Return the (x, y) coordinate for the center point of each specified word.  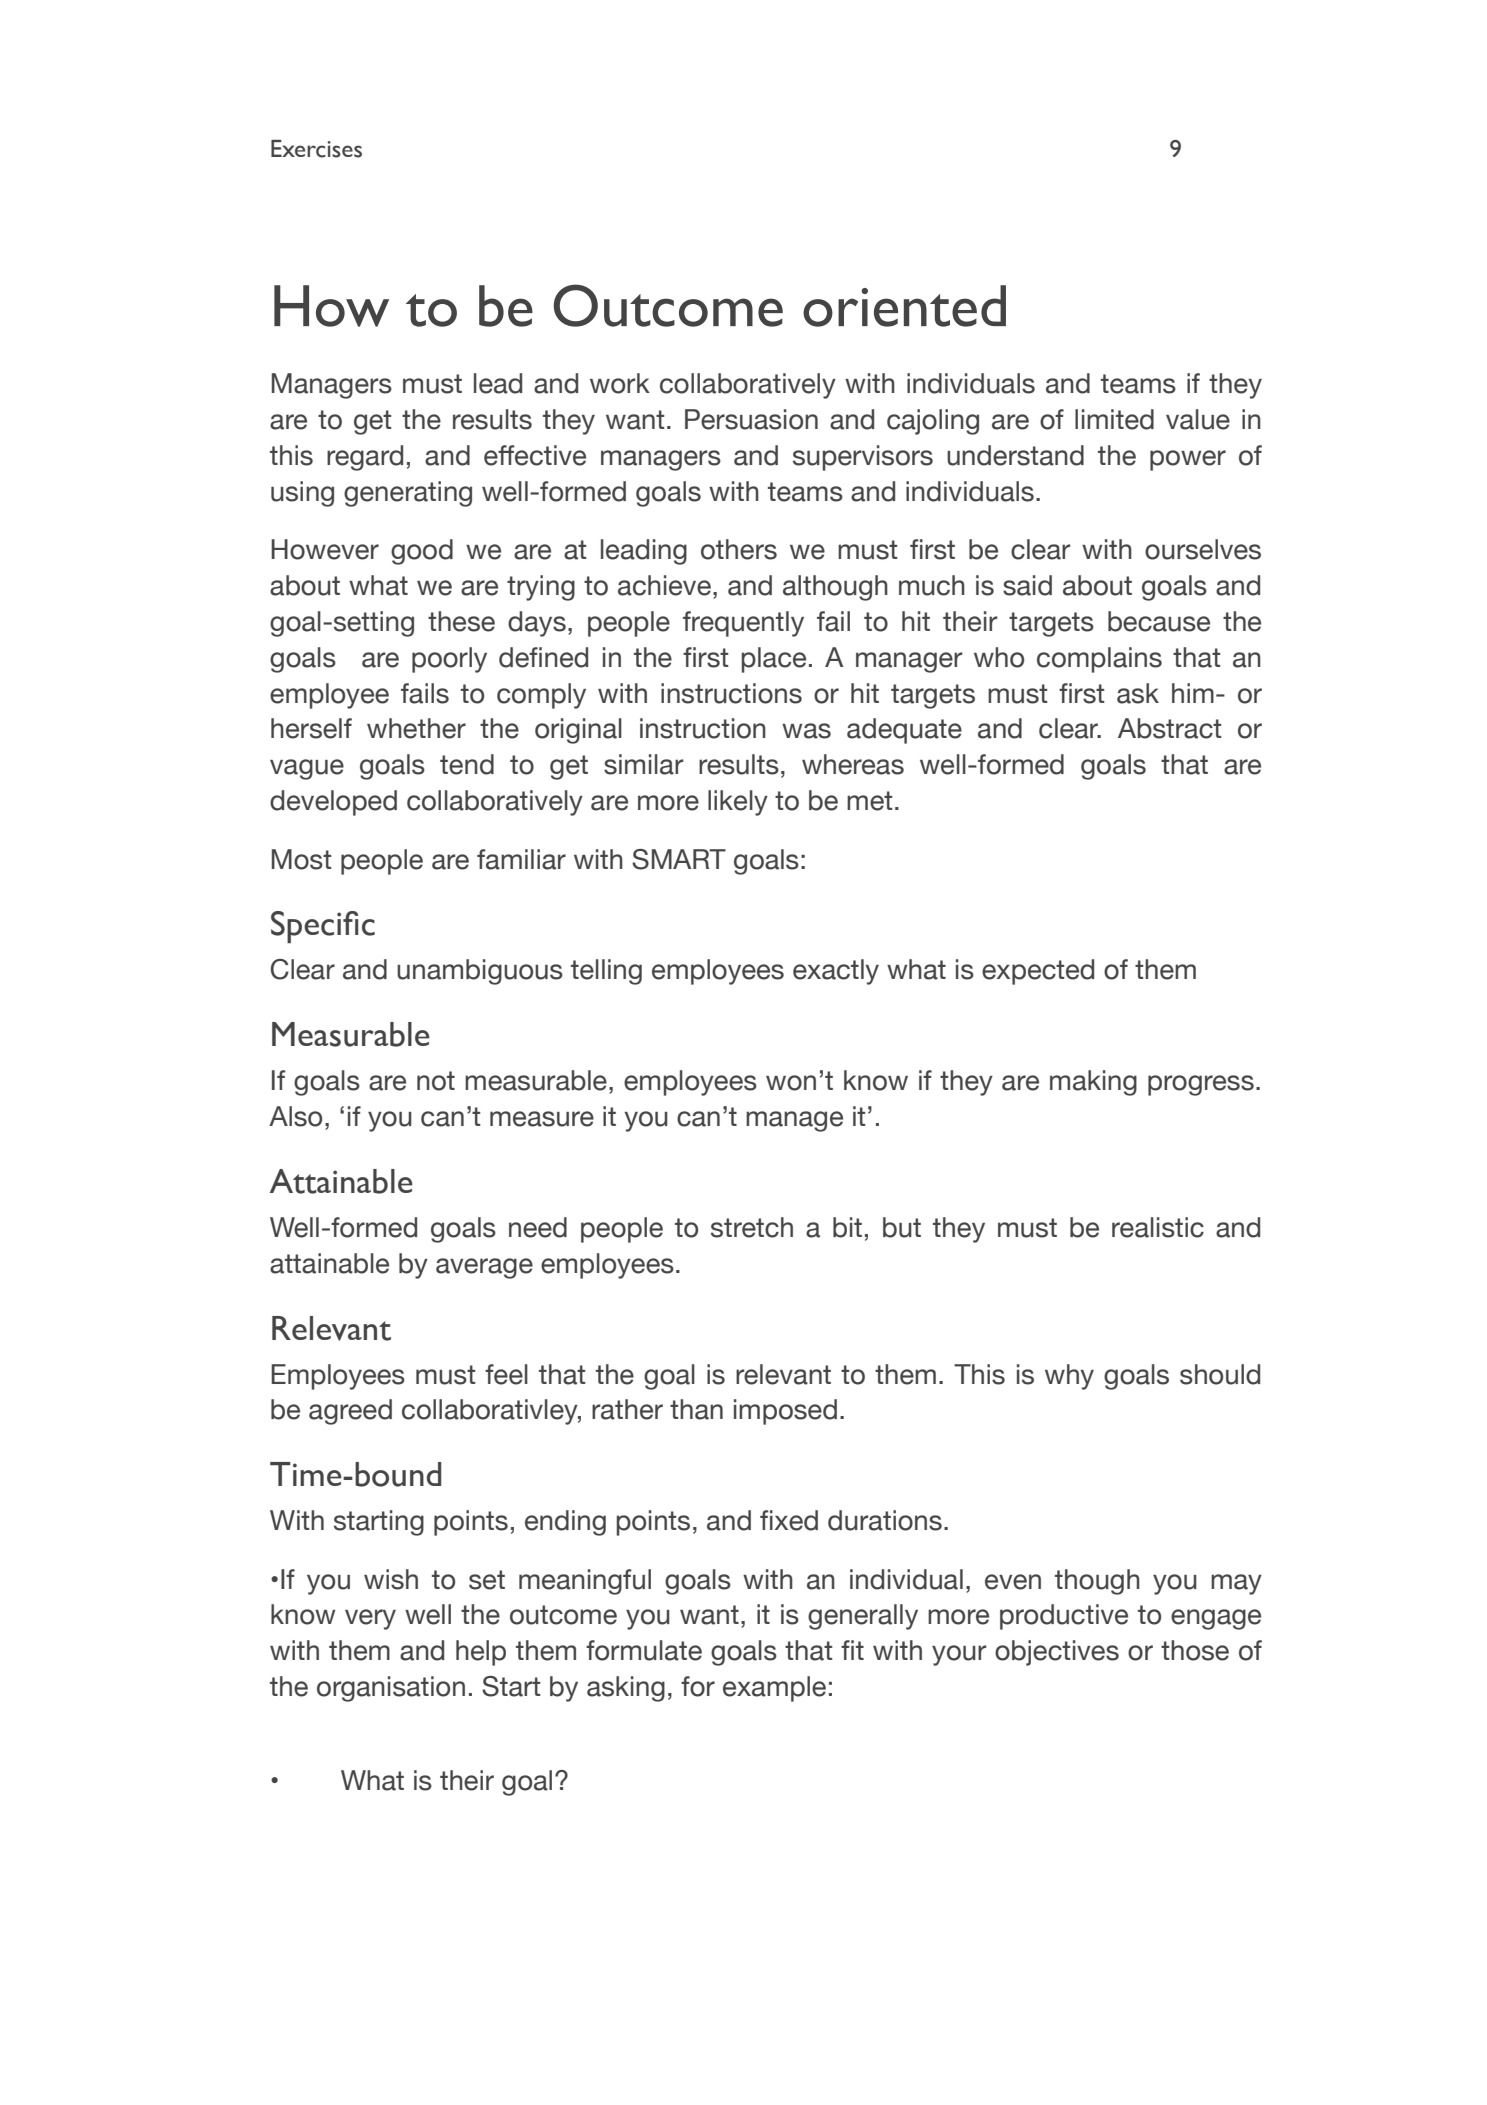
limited (1114, 419)
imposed (785, 1412)
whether (416, 728)
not (436, 1081)
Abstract (1169, 728)
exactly (836, 972)
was (806, 731)
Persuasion (751, 419)
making (1093, 1083)
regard (365, 458)
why (1069, 1377)
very (370, 1619)
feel (506, 1374)
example (774, 1689)
